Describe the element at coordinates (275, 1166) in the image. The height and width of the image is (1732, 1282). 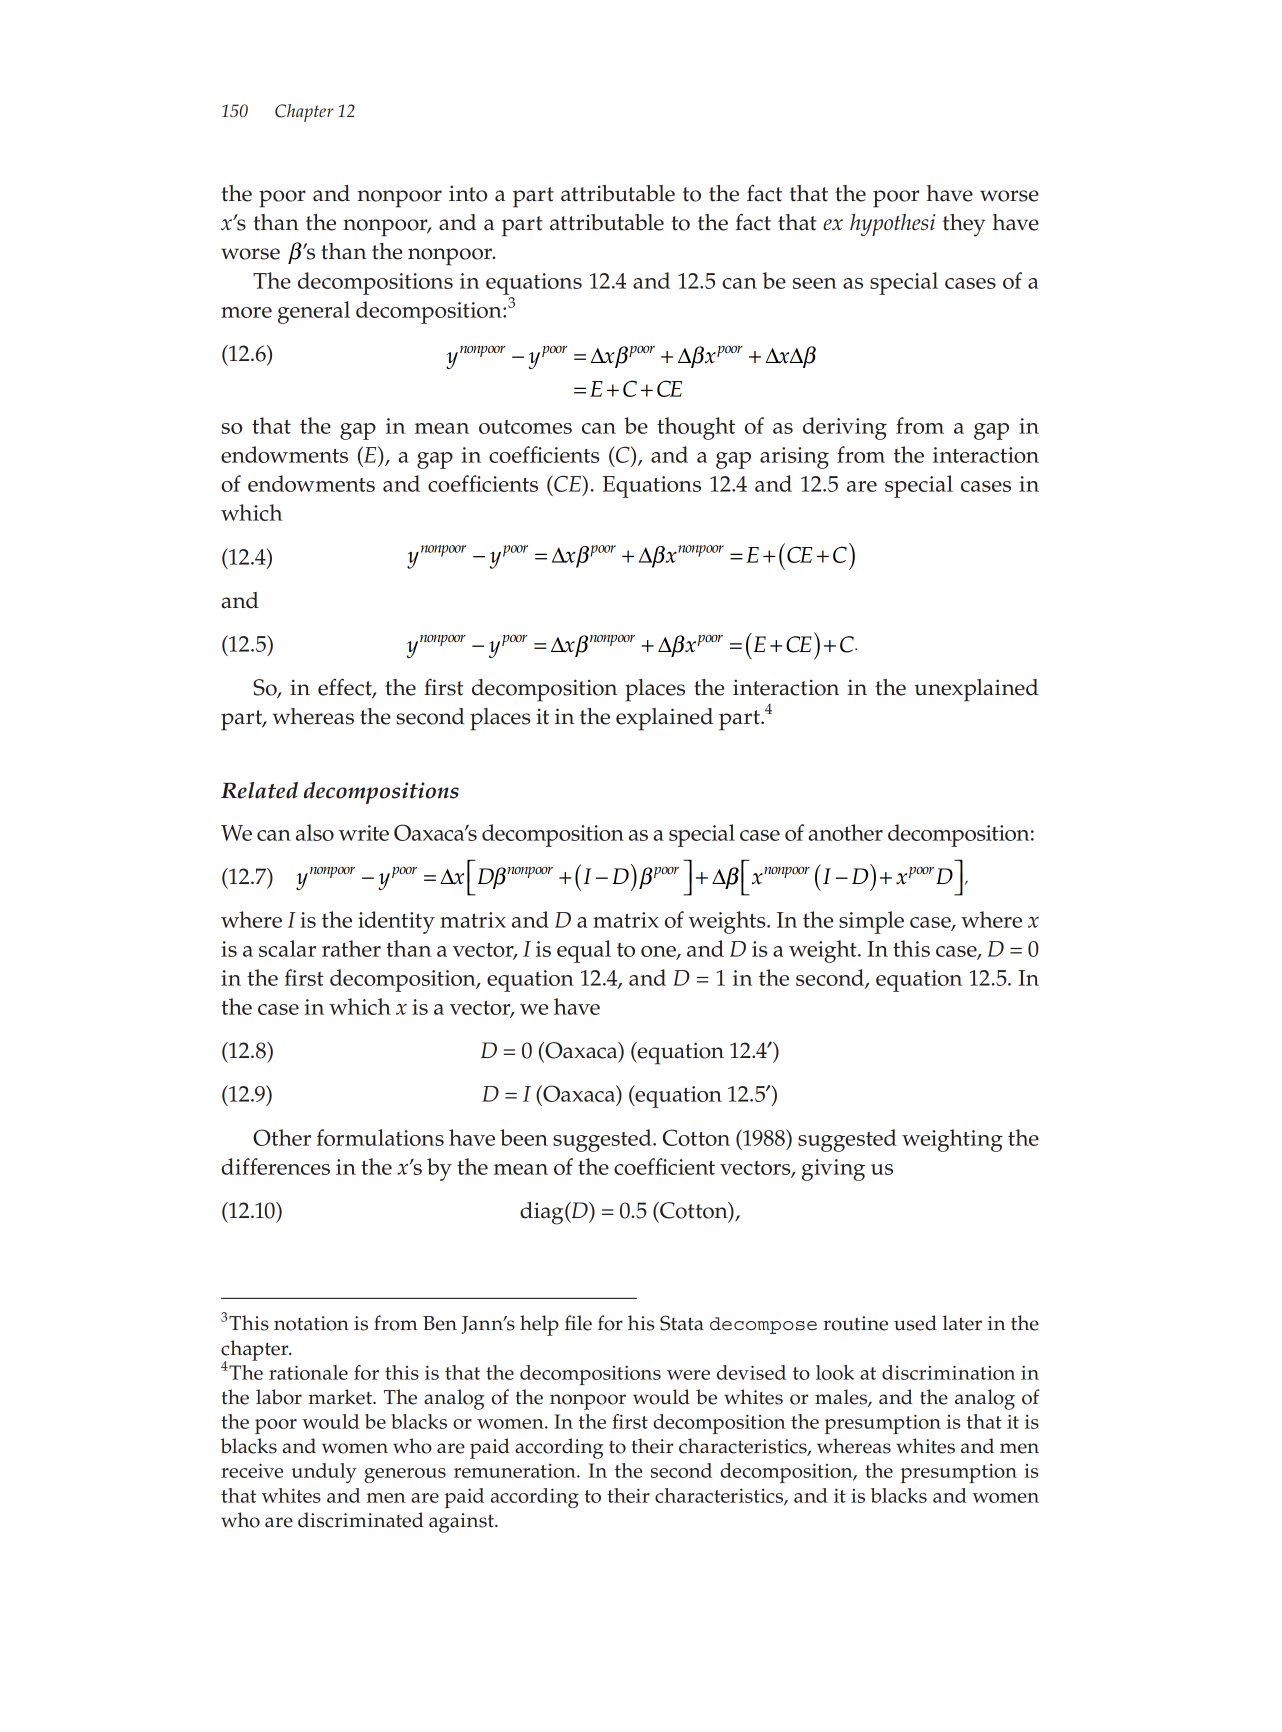
I see `differences` at that location.
